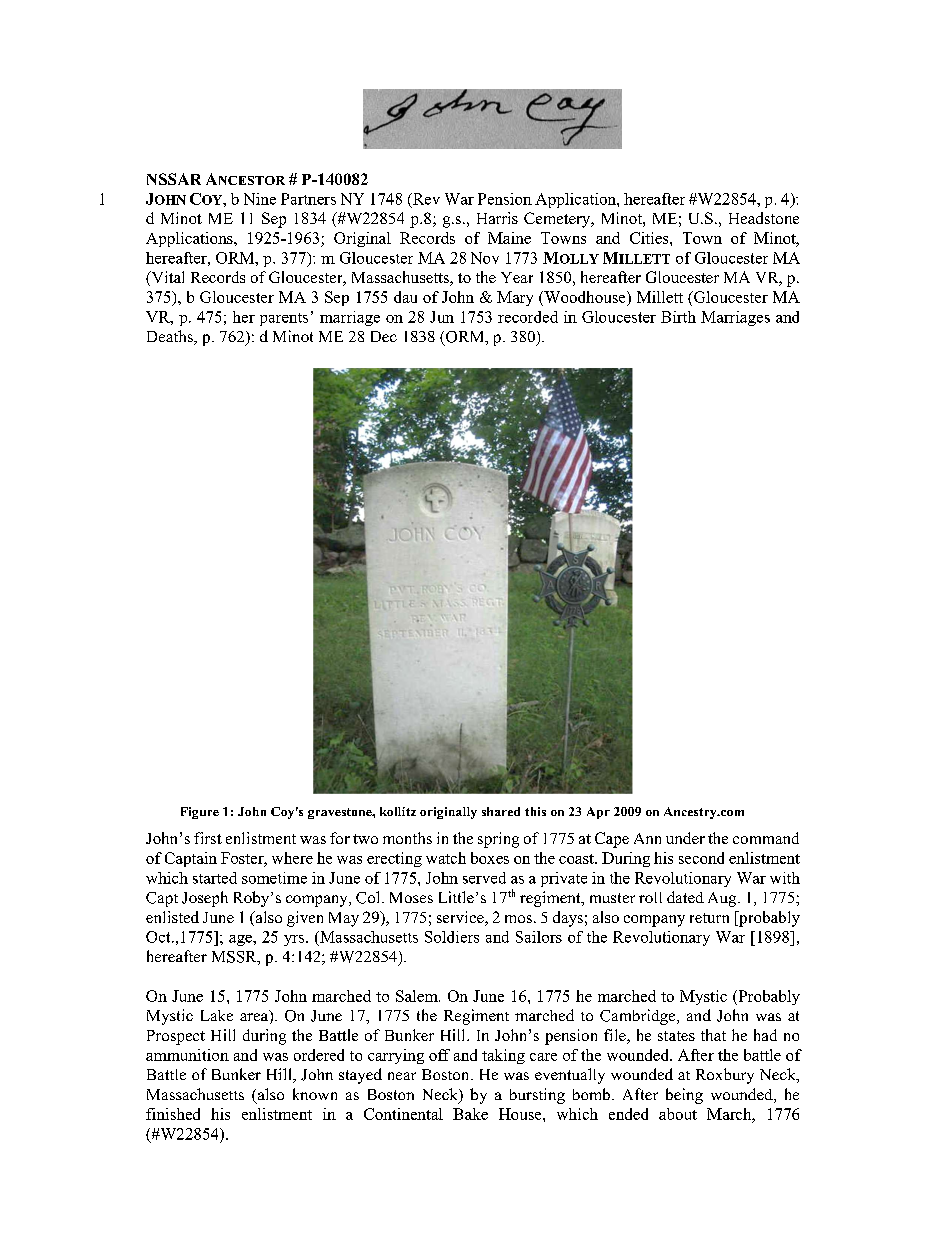 The width and height of the screenshot is (952, 1233). Describe the element at coordinates (501, 811) in the screenshot. I see `shared` at that location.
